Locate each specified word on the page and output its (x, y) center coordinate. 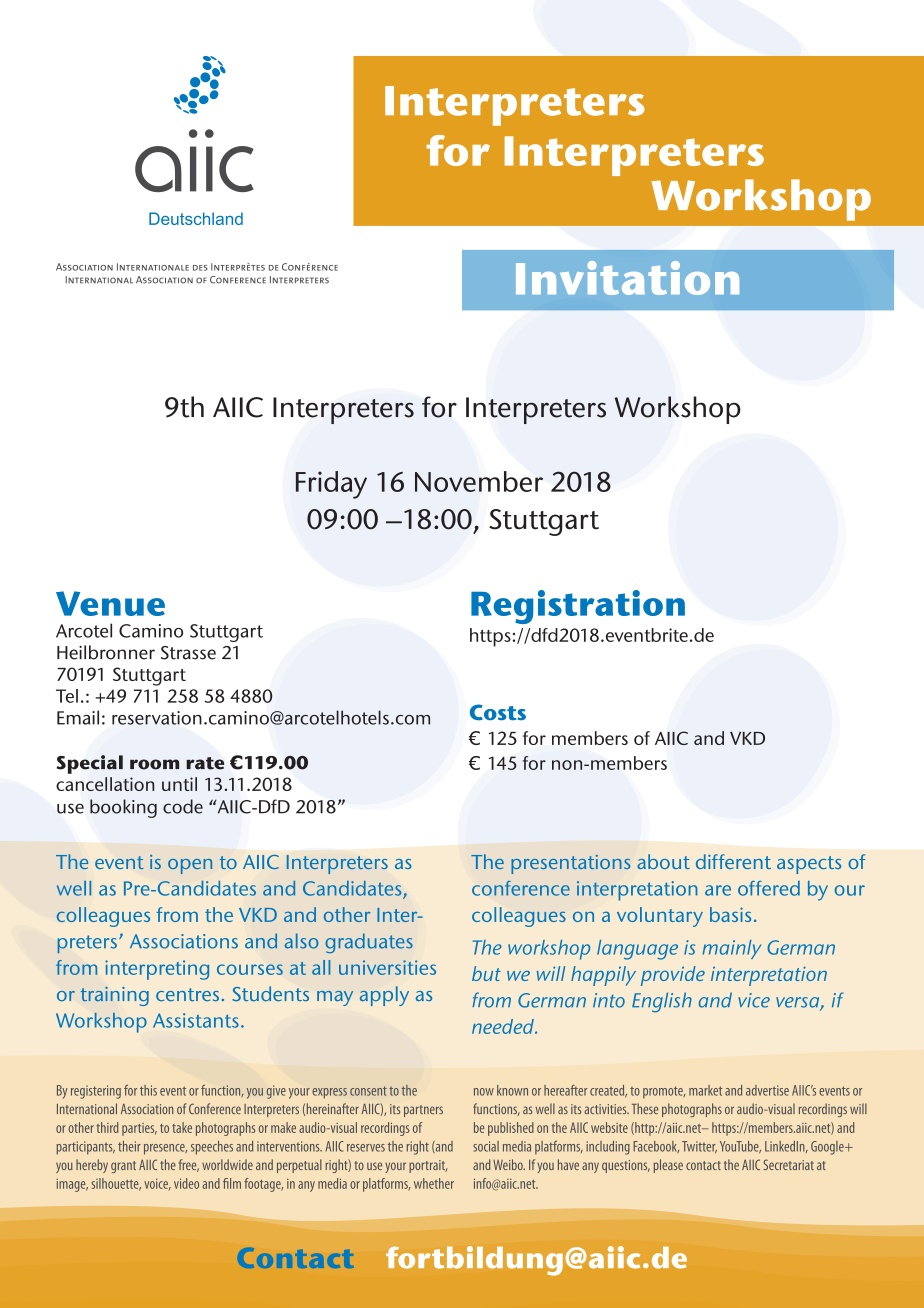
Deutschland (196, 218)
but (486, 973)
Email (78, 717)
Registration (578, 607)
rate (205, 763)
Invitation (627, 278)
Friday (331, 485)
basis (730, 914)
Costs (498, 712)
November (479, 481)
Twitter (699, 1147)
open (190, 866)
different (733, 861)
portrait (428, 1166)
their (129, 1146)
